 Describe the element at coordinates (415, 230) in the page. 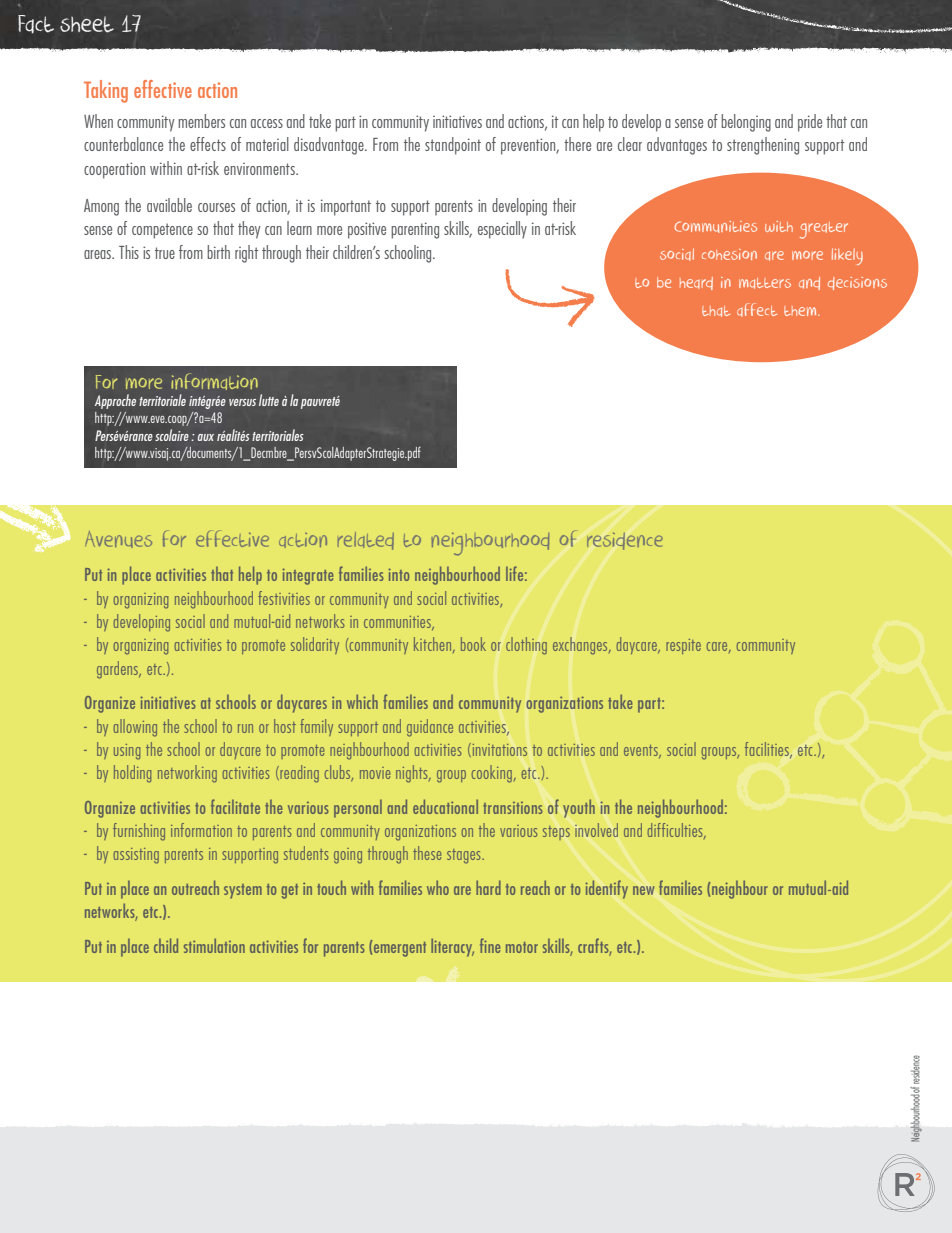

I see `parenting` at that location.
